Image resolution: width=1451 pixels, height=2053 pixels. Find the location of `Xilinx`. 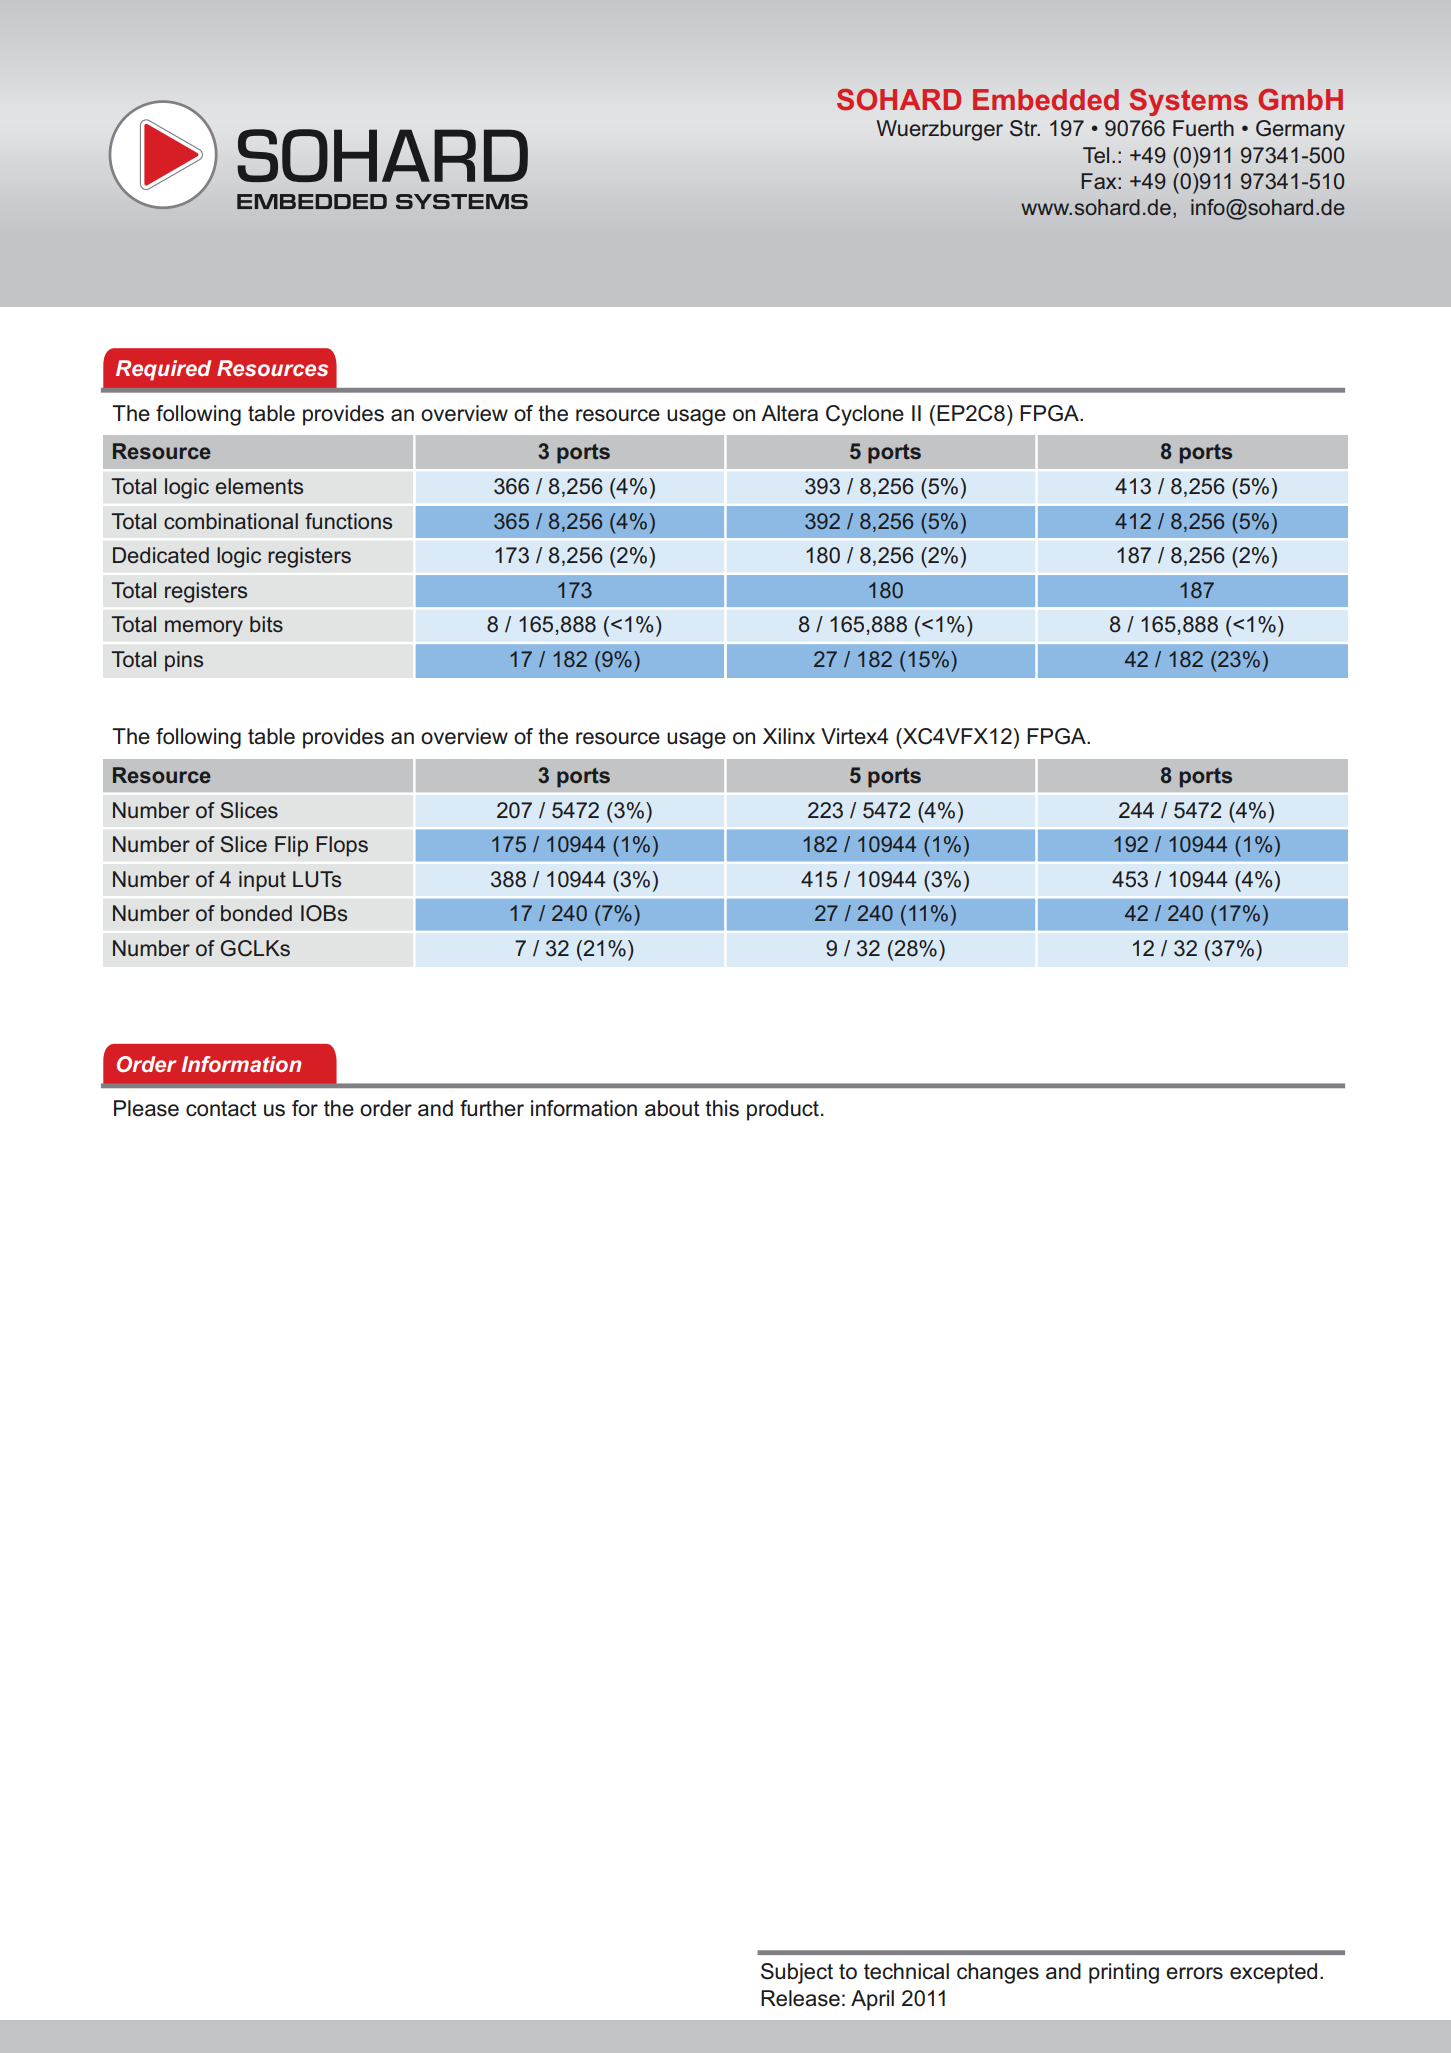

Xilinx is located at coordinates (789, 736).
